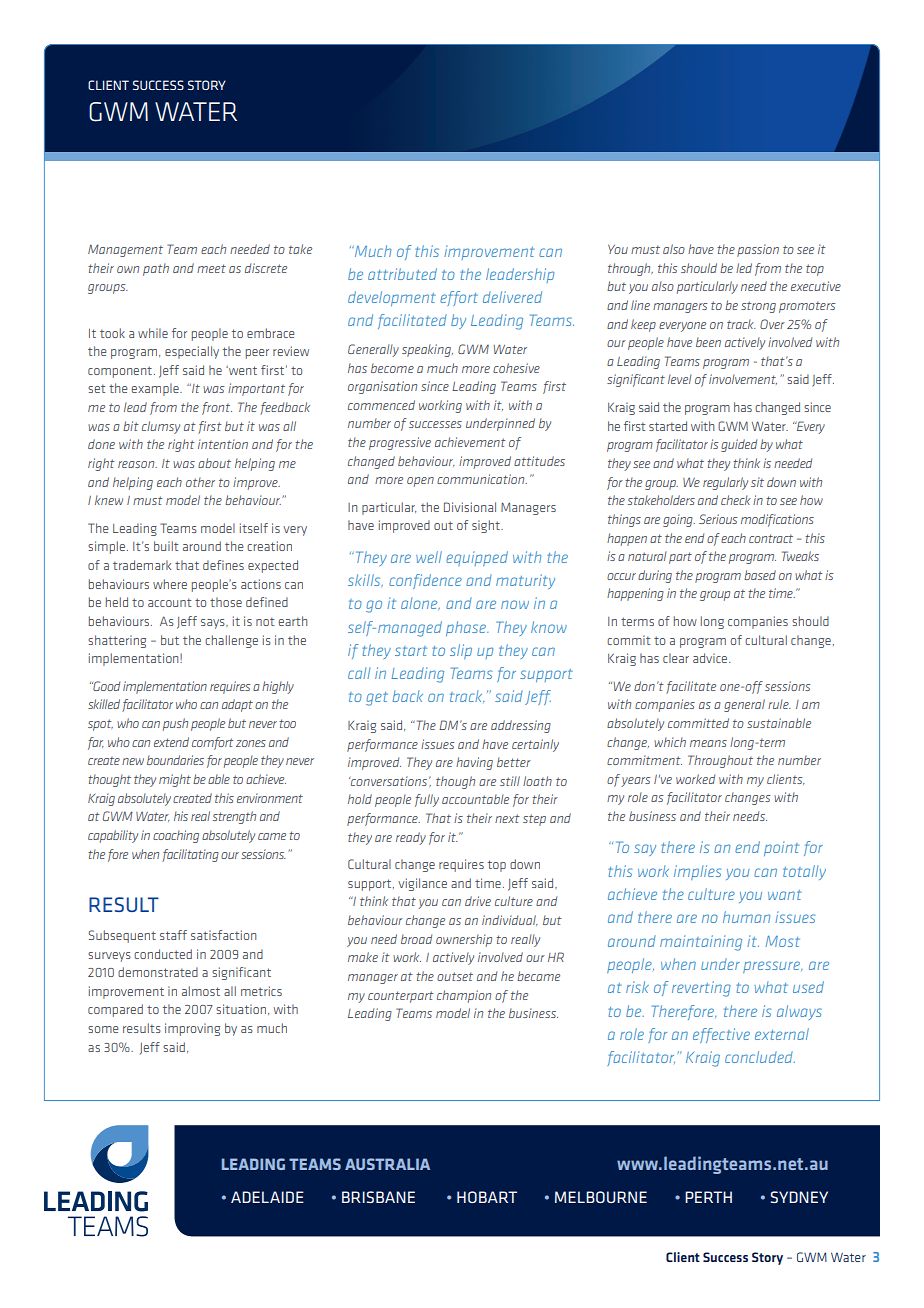 The image size is (924, 1308). What do you see at coordinates (459, 298) in the screenshot?
I see `effort` at bounding box center [459, 298].
